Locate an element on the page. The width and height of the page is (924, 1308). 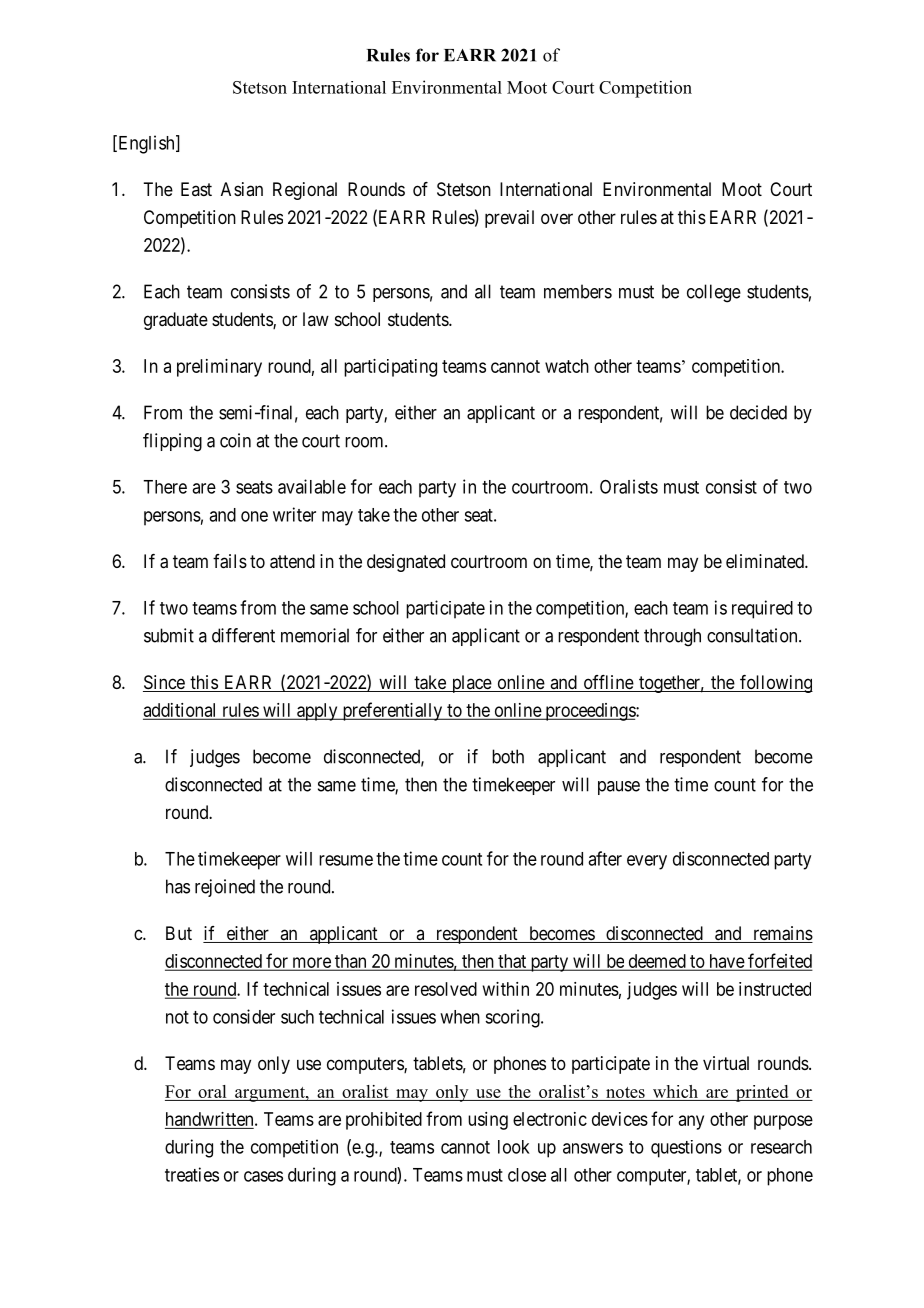
fails is located at coordinates (230, 561).
